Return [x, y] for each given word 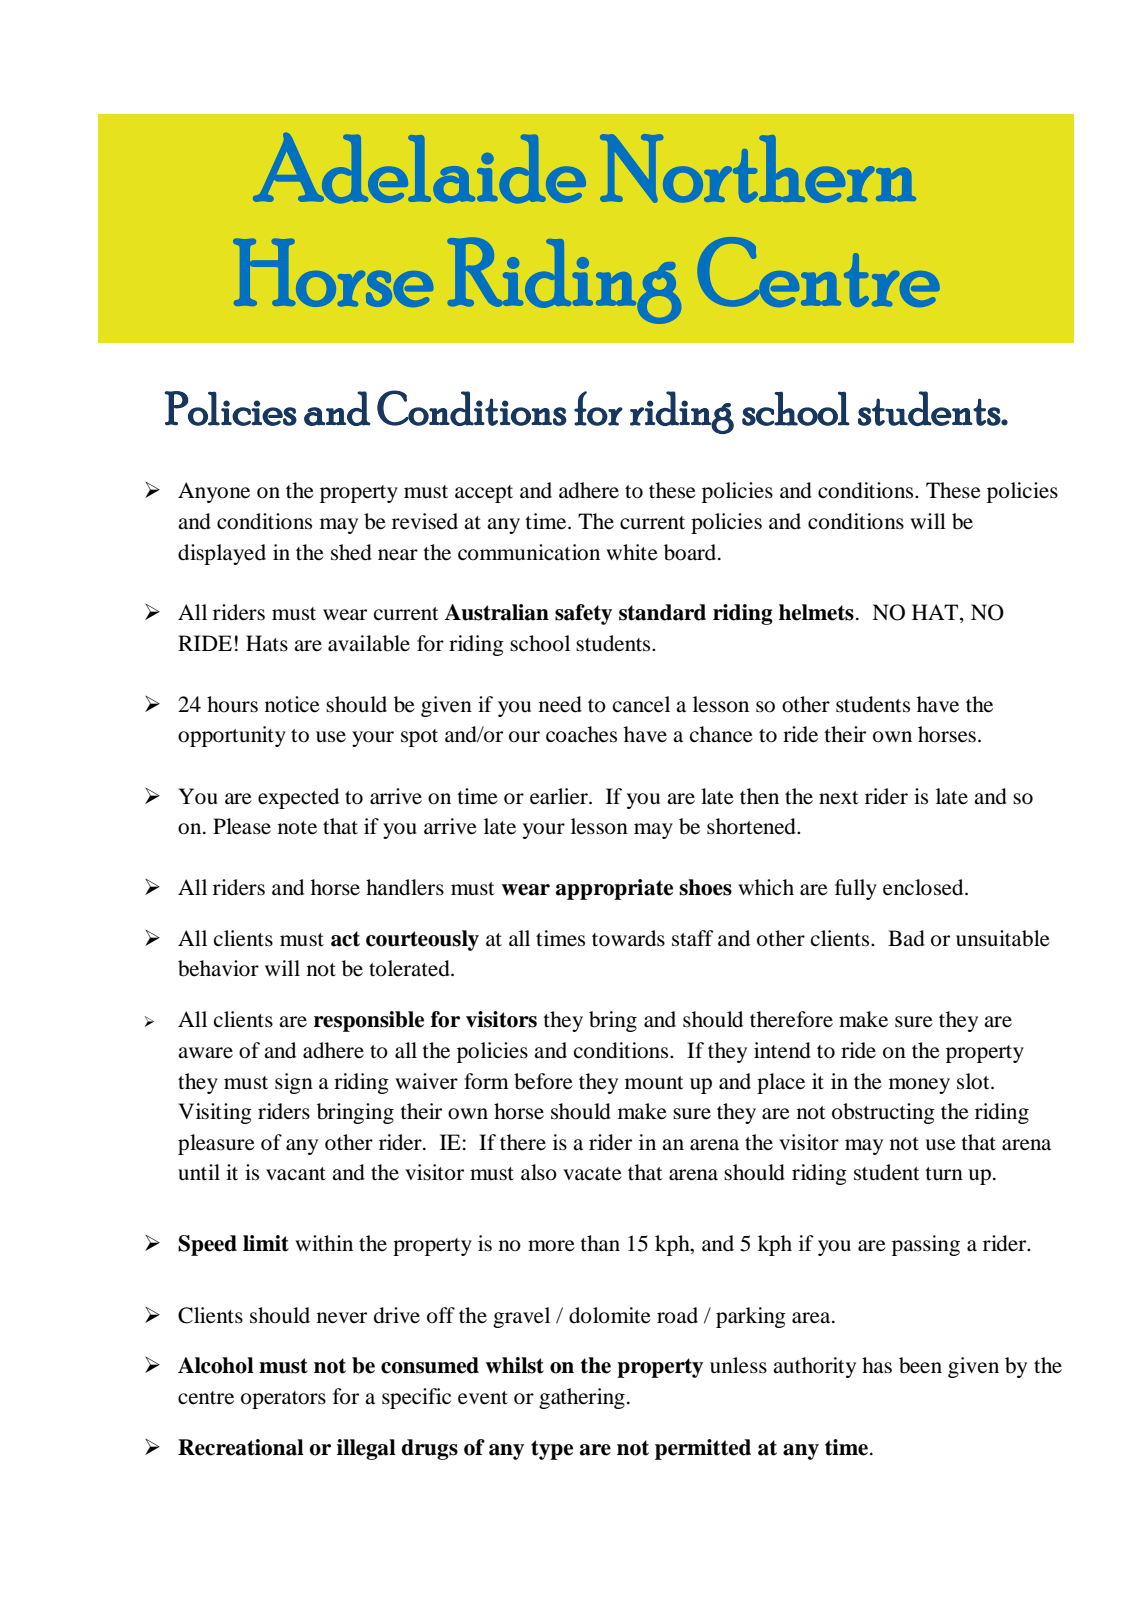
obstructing [883, 1113]
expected [298, 798]
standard [662, 612]
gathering [582, 1398]
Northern [758, 168]
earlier [560, 796]
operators [283, 1400]
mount [654, 1083]
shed [351, 552]
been [920, 1365]
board [691, 552]
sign [294, 1083]
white [632, 552]
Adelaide [419, 168]
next [839, 798]
